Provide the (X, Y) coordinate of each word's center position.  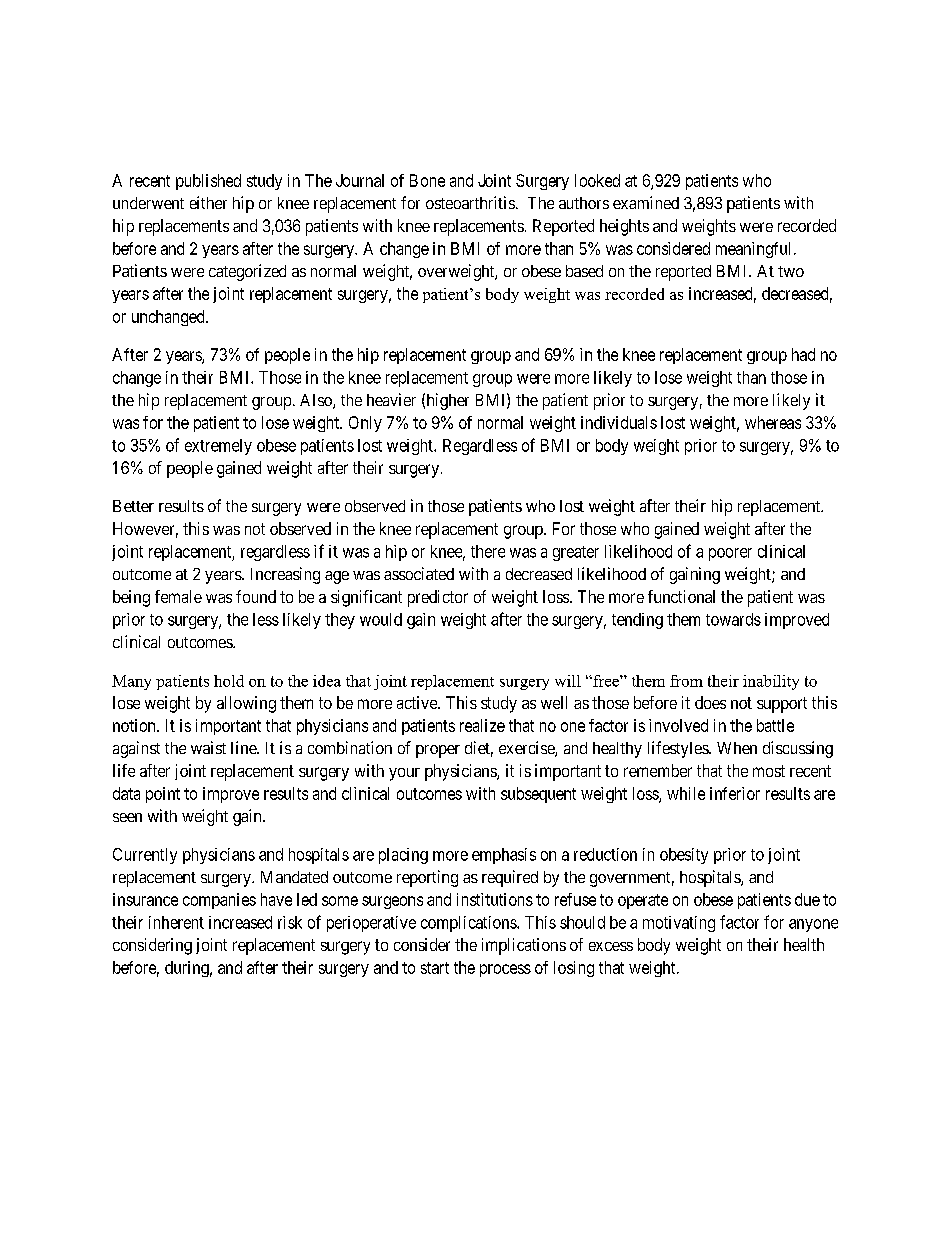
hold (229, 681)
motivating (679, 924)
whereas (773, 422)
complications (469, 924)
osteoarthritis (470, 202)
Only (365, 424)
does (710, 702)
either (208, 202)
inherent (176, 922)
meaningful (753, 250)
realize (482, 725)
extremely (218, 447)
